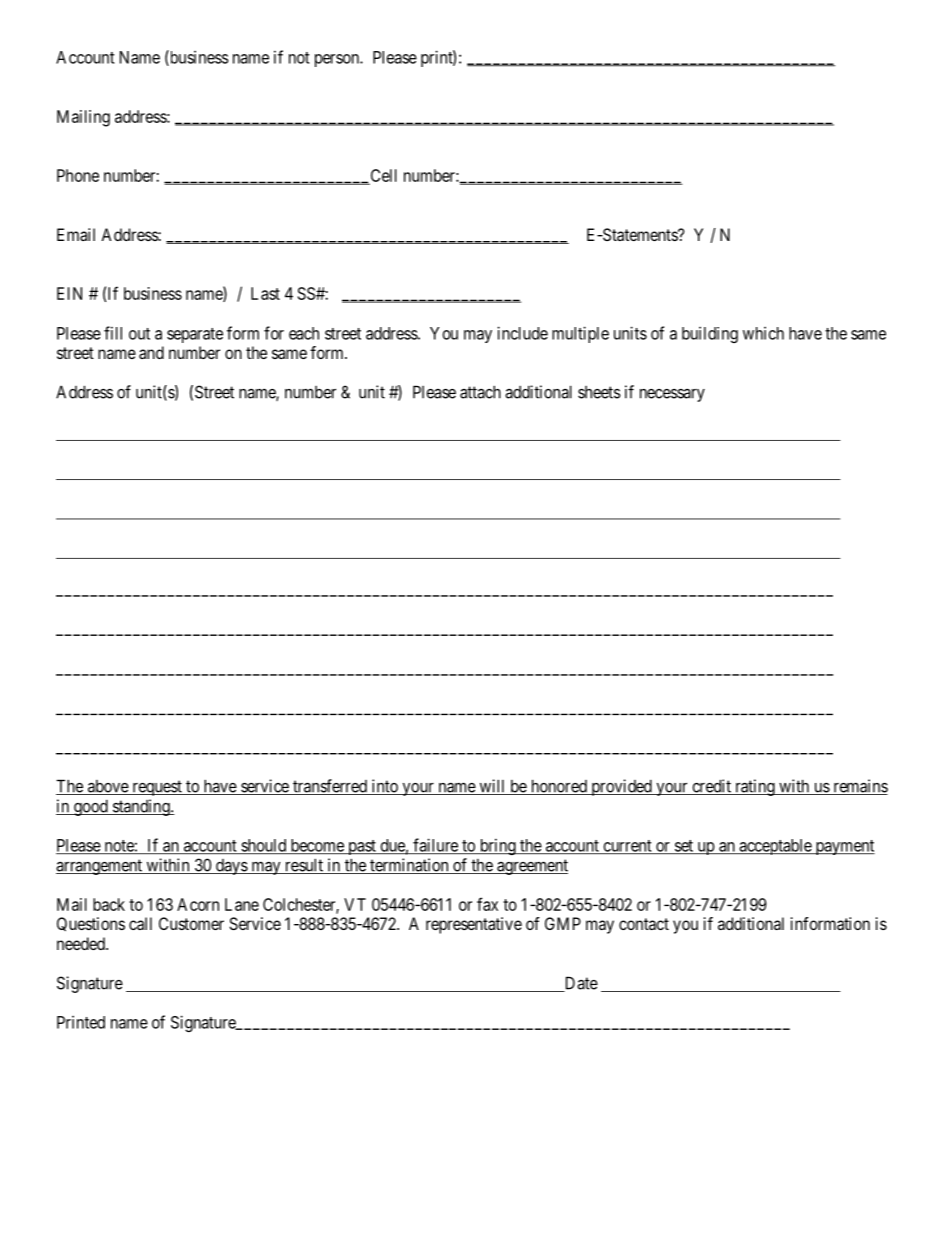 This screenshot has height=1233, width=952. Describe the element at coordinates (157, 788) in the screenshot. I see `request` at that location.
